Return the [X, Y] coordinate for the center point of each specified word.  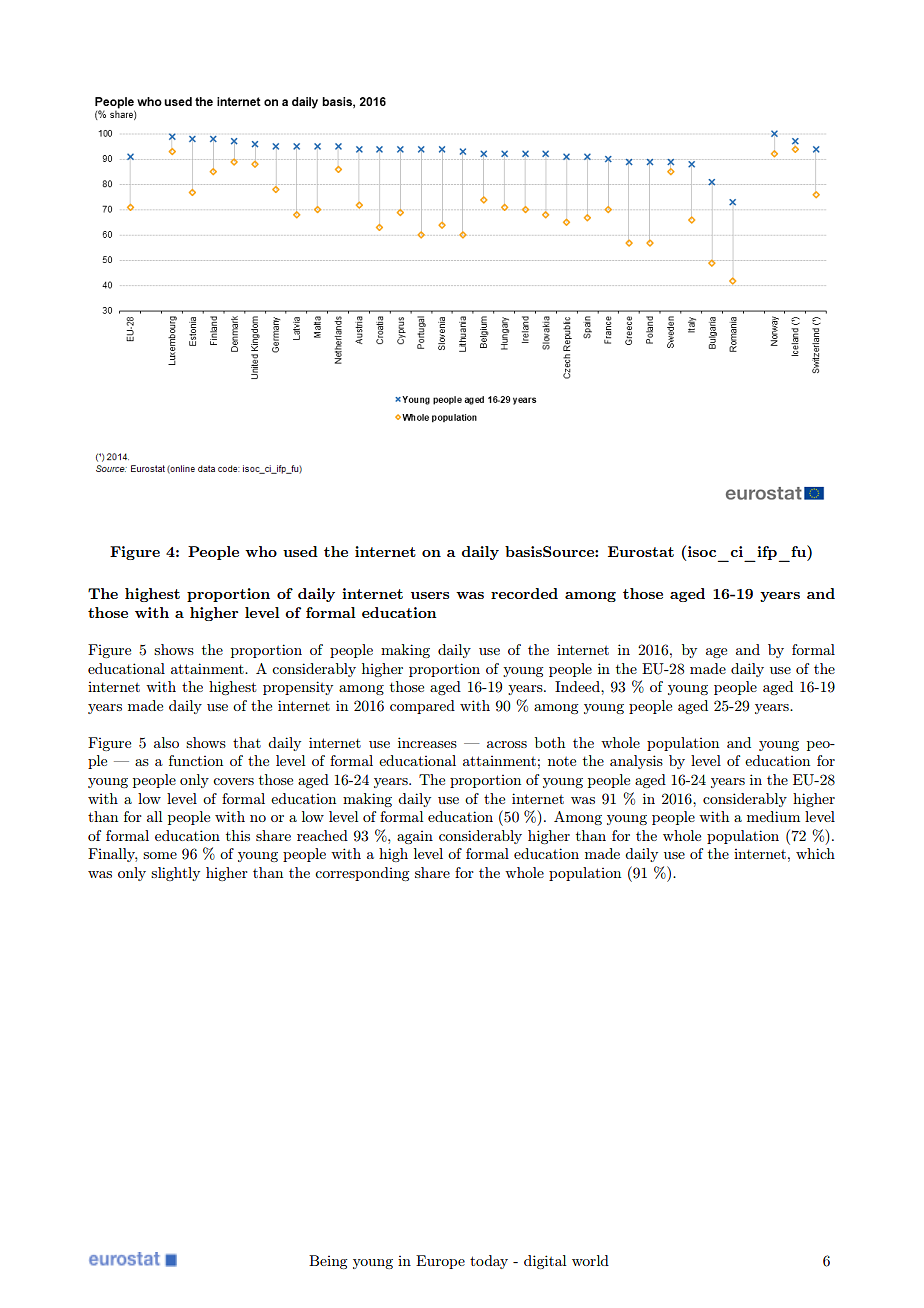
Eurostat [641, 551]
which [815, 853]
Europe [440, 1262]
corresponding [362, 874]
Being [328, 1262]
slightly [175, 874]
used [300, 551]
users [430, 595]
